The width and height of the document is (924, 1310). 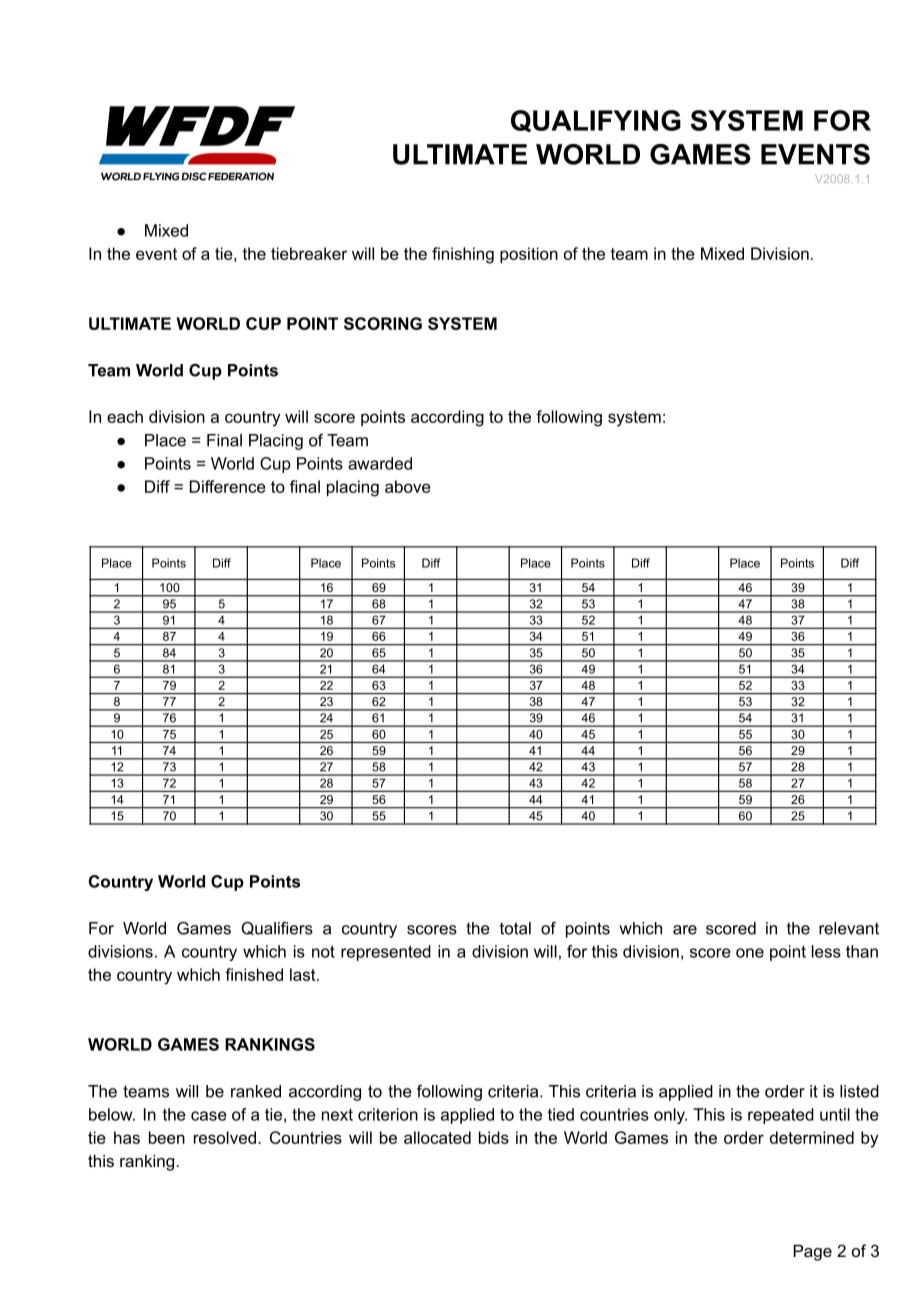 I want to click on QUALIFYING, so click(x=596, y=121).
